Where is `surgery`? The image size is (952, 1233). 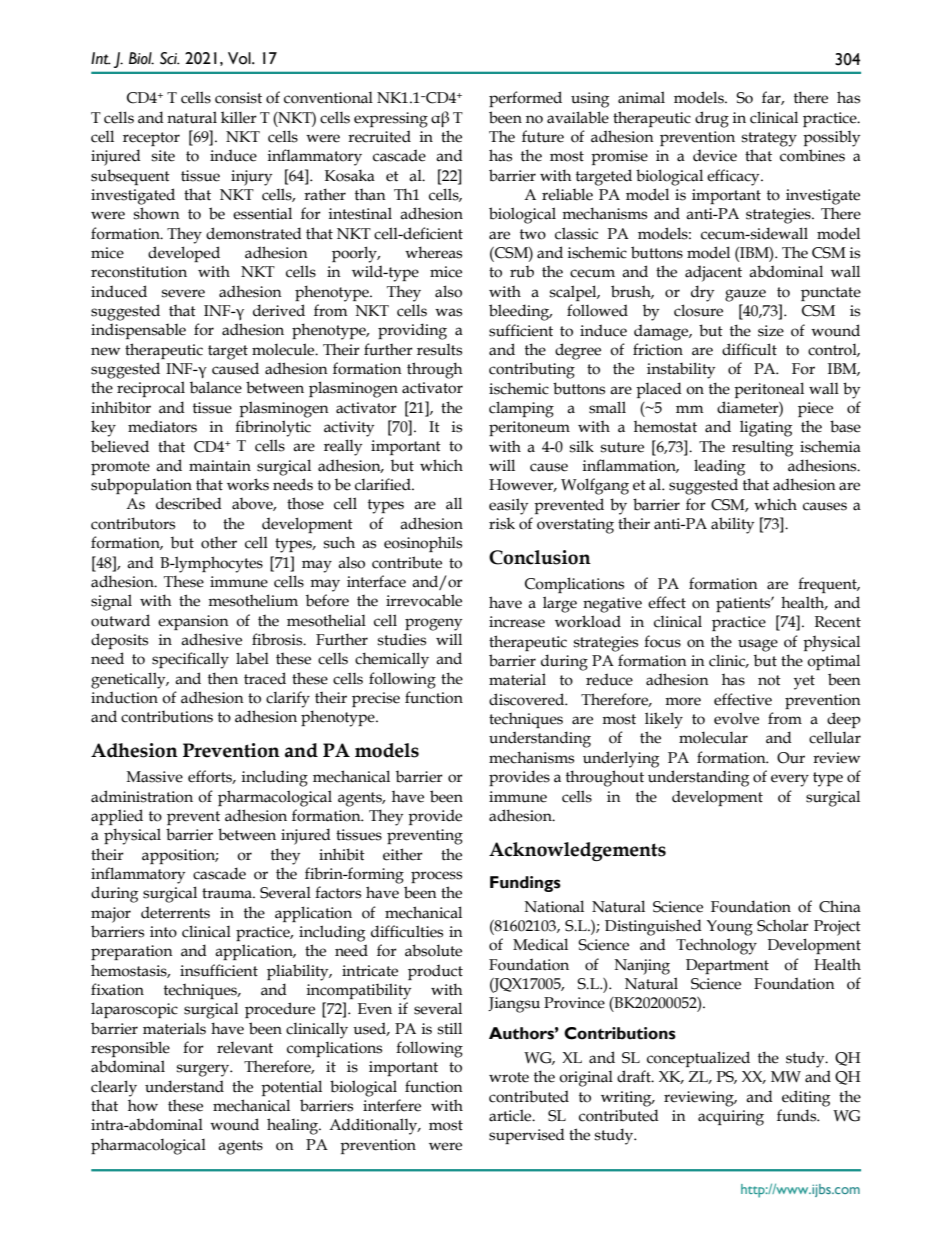
surgery is located at coordinates (204, 1070).
